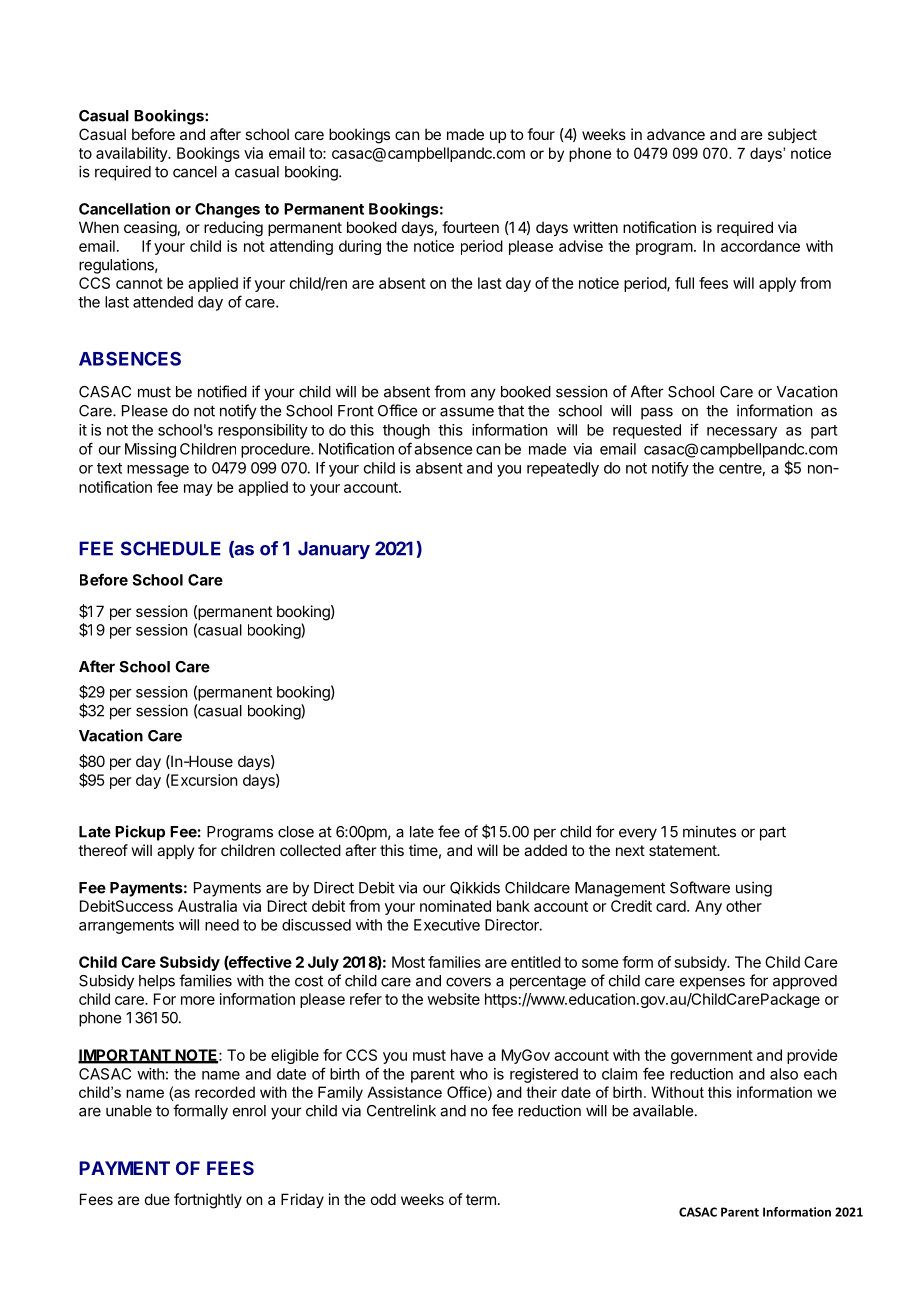 This screenshot has width=924, height=1308. Describe the element at coordinates (481, 1199) in the screenshot. I see `term` at that location.
